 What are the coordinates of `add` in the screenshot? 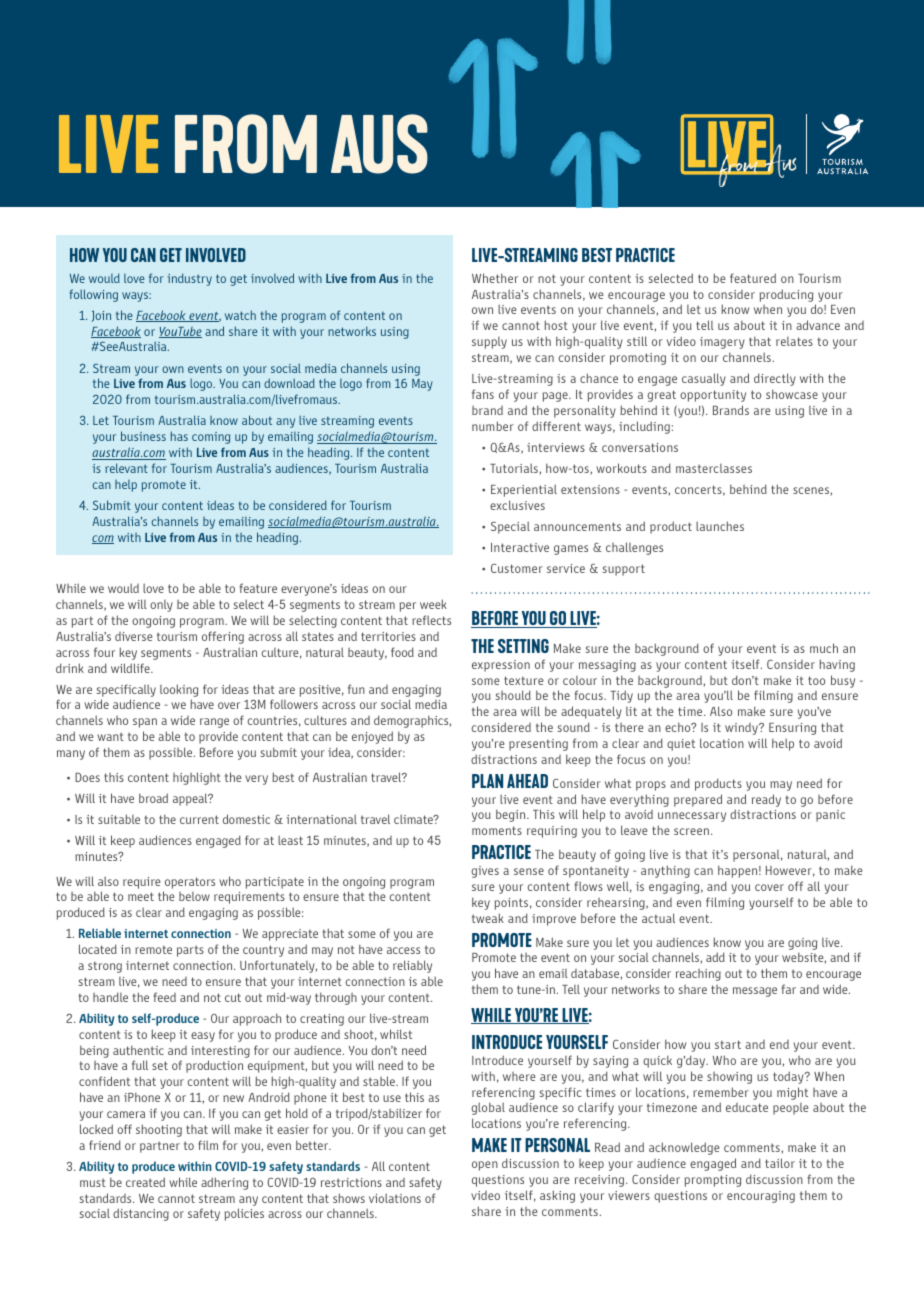 It's located at (715, 957).
